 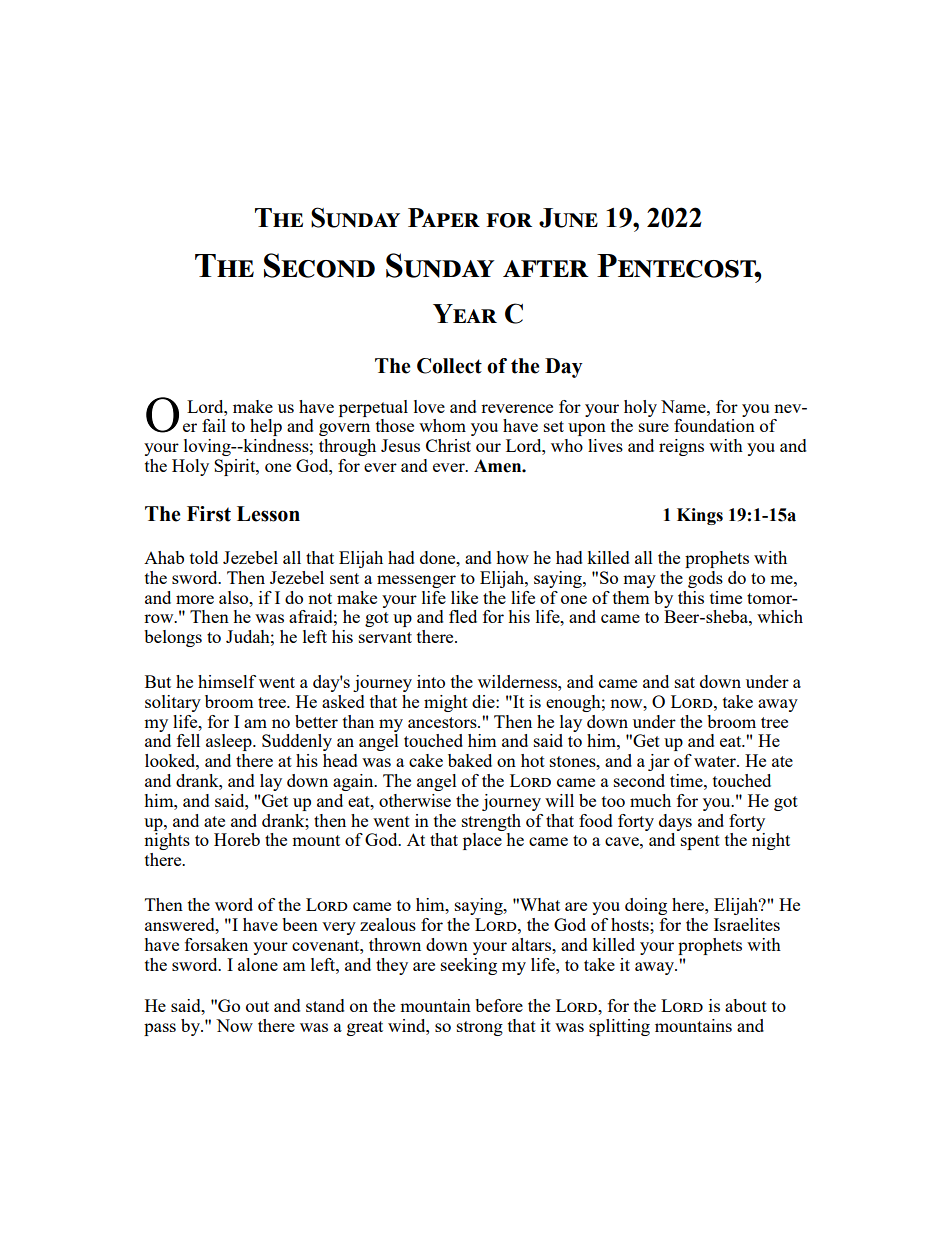 I want to click on love, so click(x=429, y=406).
